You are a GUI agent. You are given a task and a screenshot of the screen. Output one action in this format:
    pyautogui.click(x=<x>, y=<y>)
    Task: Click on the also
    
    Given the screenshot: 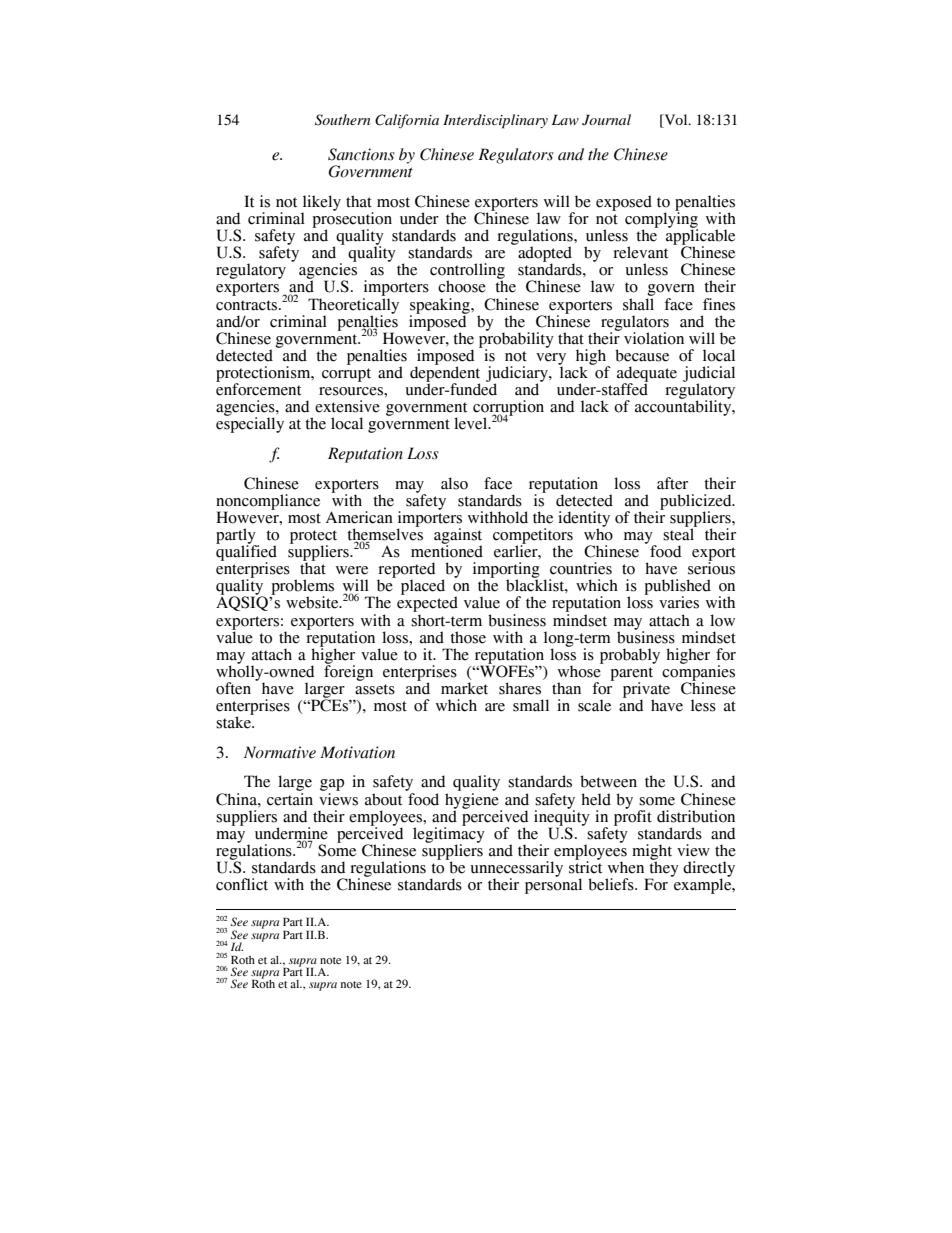 What is the action you would take?
    pyautogui.click(x=454, y=483)
